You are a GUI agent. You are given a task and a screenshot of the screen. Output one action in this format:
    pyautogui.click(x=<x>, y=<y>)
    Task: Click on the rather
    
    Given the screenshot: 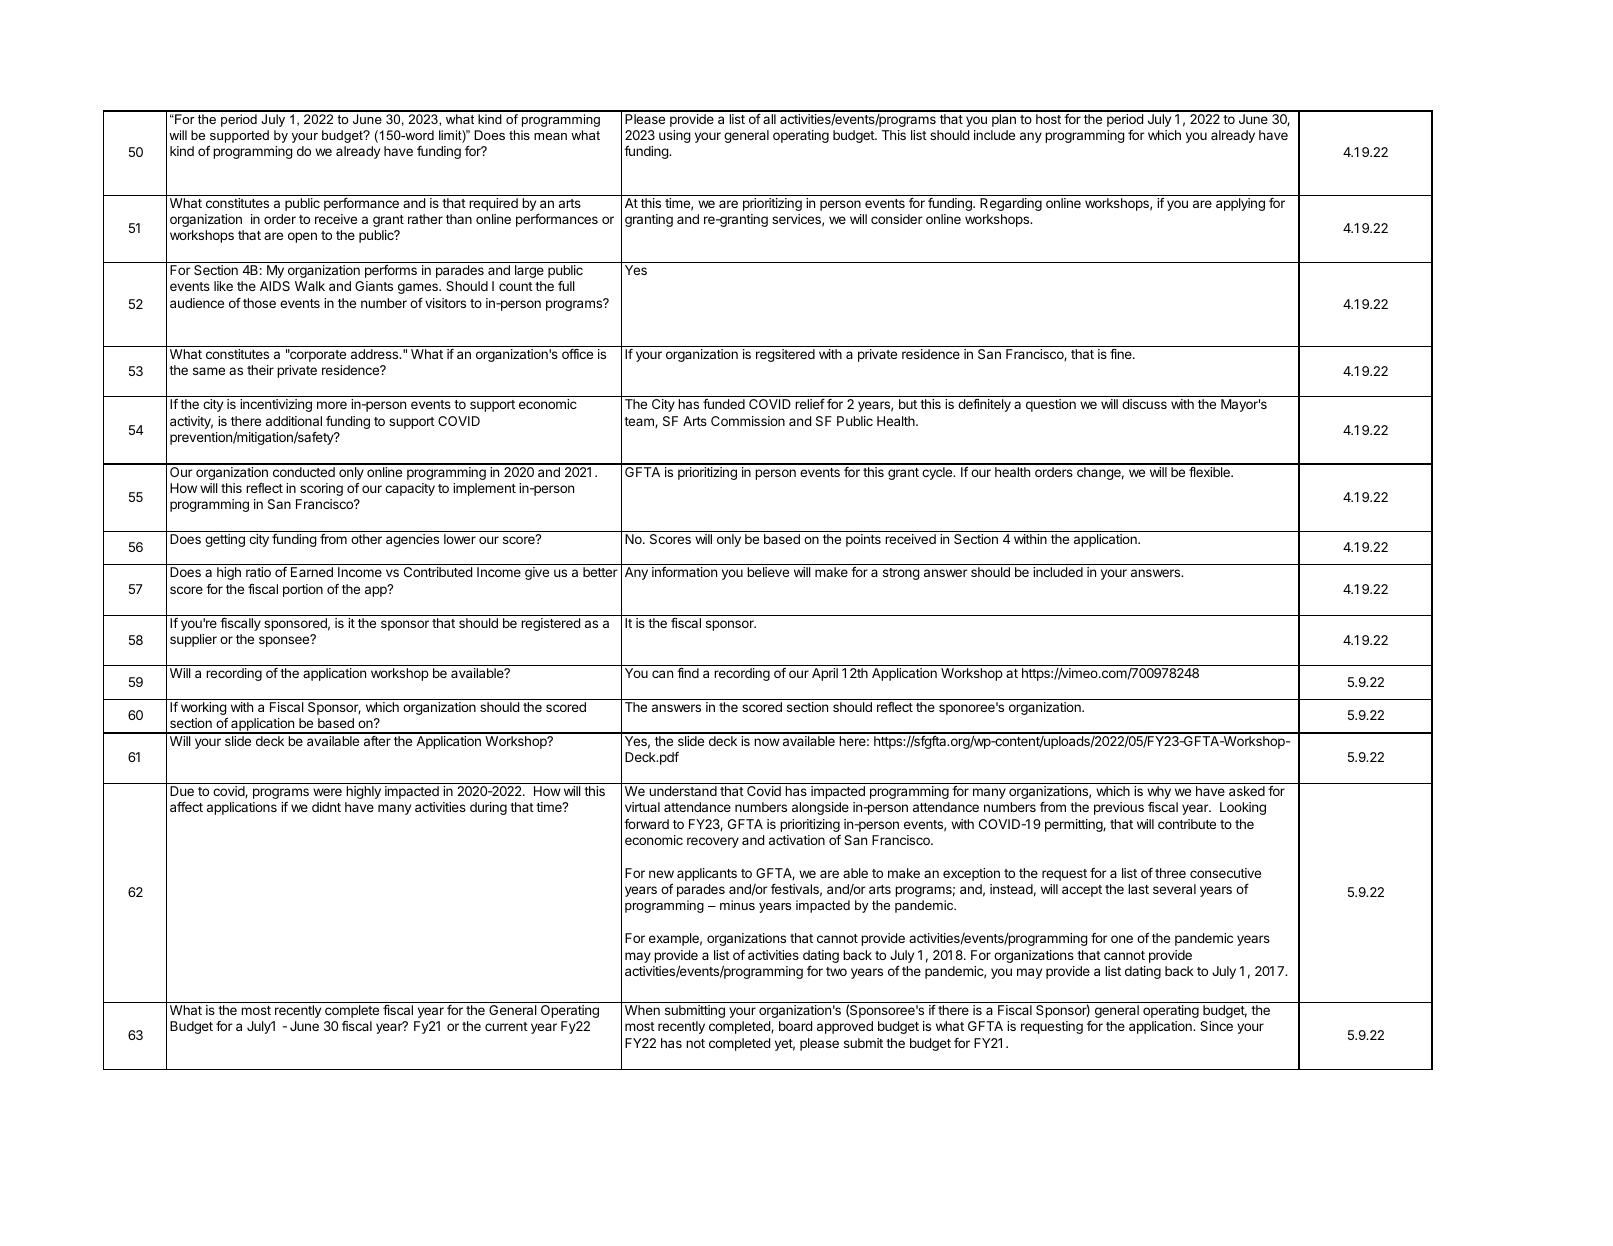 What is the action you would take?
    pyautogui.click(x=425, y=219)
